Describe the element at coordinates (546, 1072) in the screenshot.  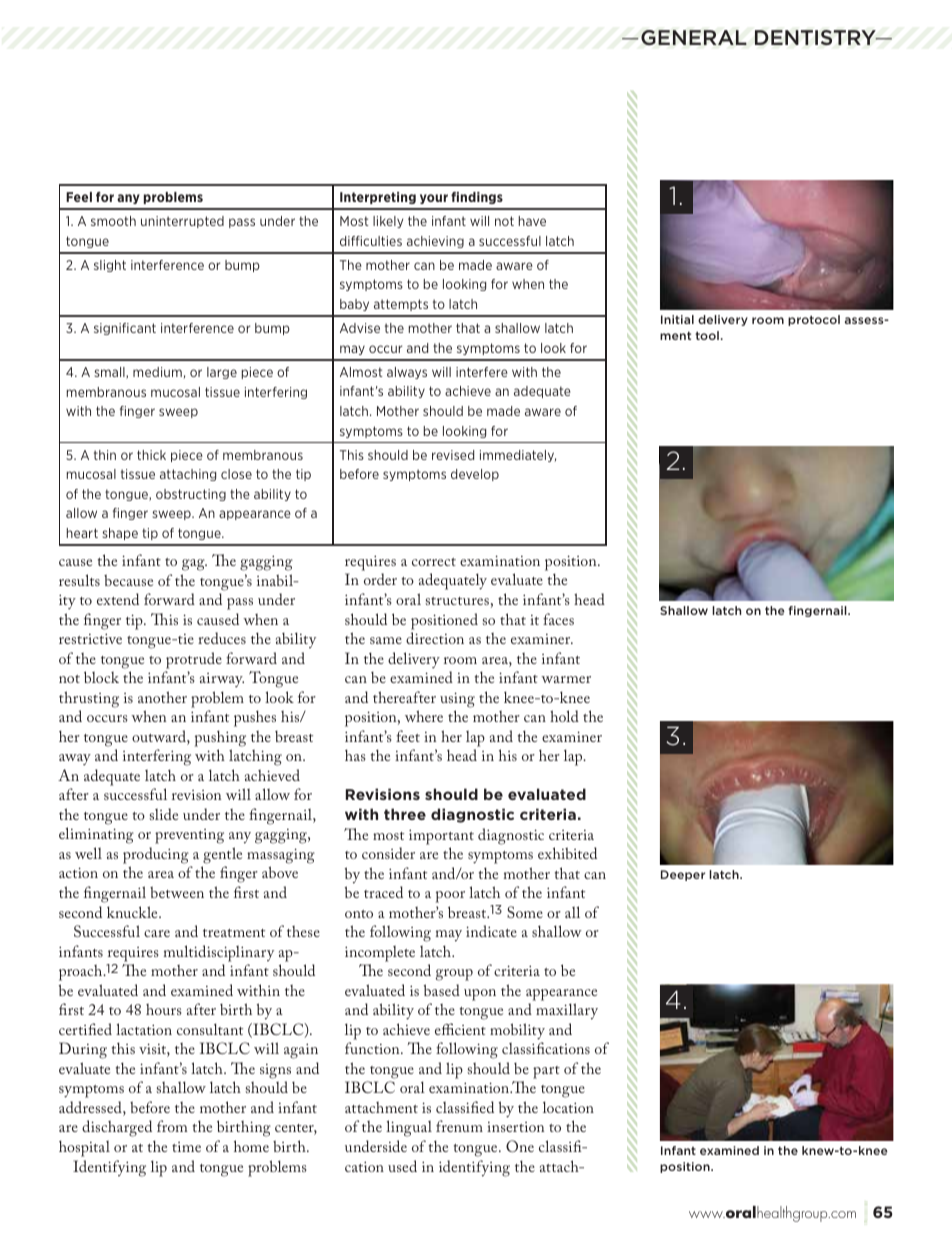
I see `part` at that location.
